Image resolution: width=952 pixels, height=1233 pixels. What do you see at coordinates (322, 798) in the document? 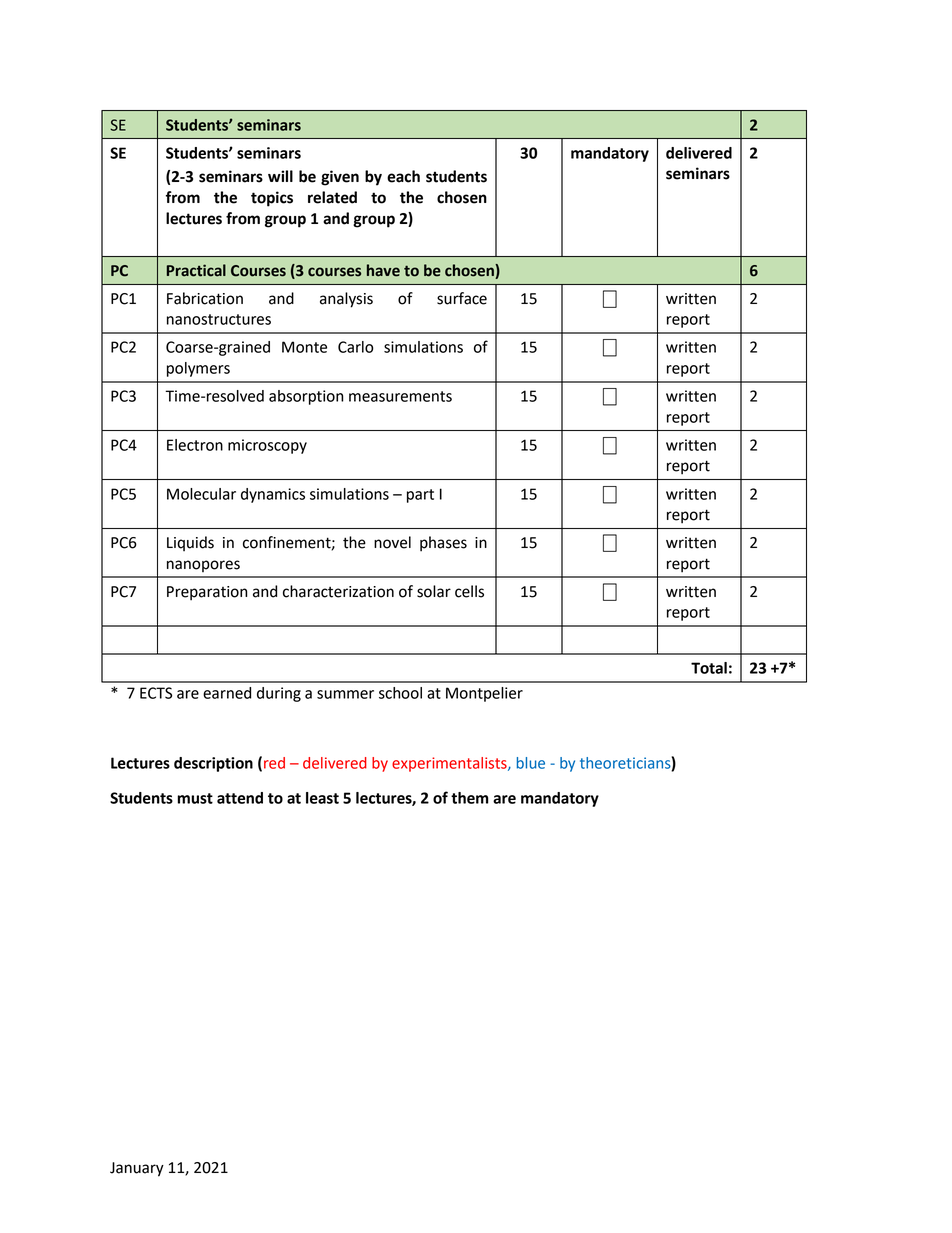
I see `least` at bounding box center [322, 798].
